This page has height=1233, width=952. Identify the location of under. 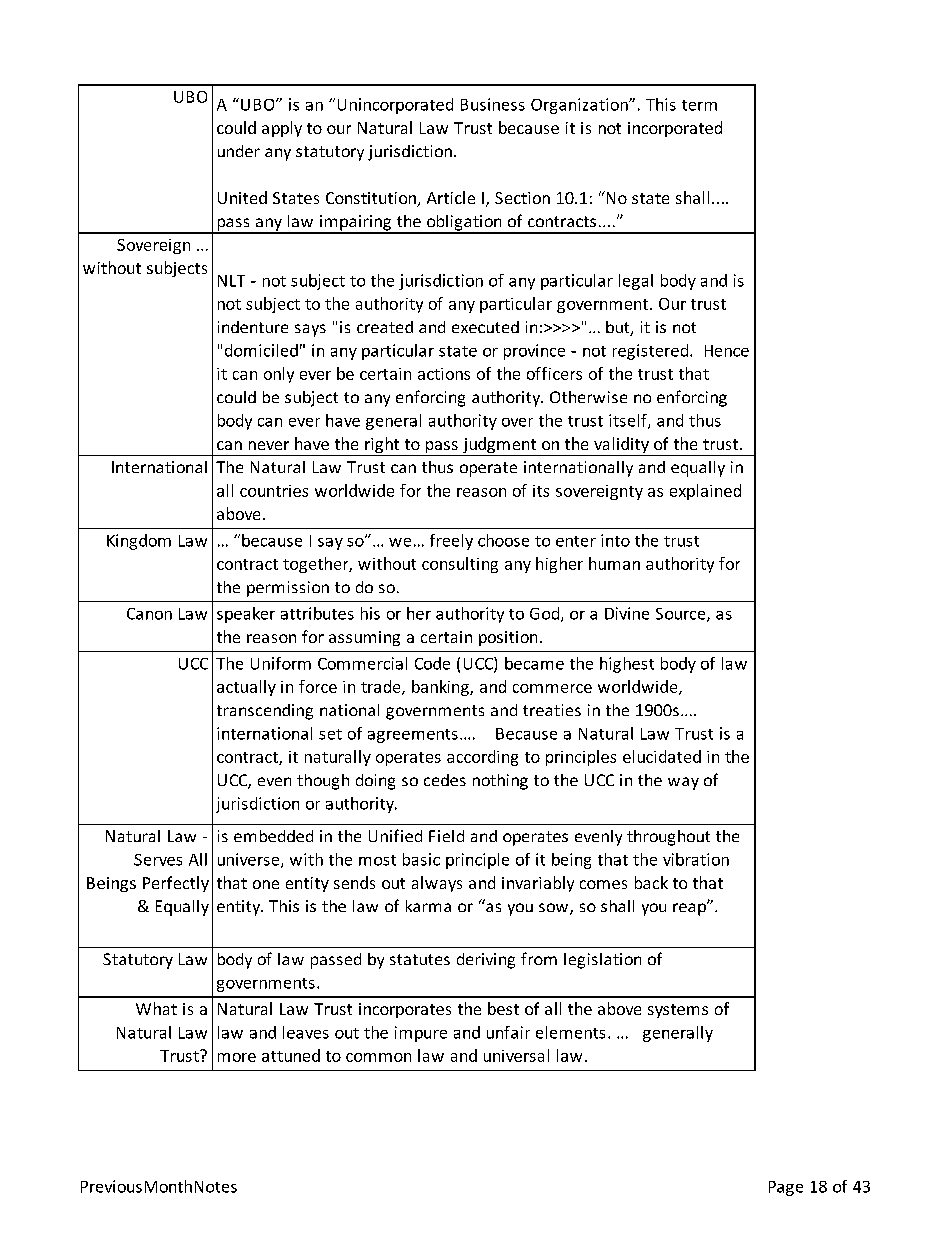
(239, 151).
